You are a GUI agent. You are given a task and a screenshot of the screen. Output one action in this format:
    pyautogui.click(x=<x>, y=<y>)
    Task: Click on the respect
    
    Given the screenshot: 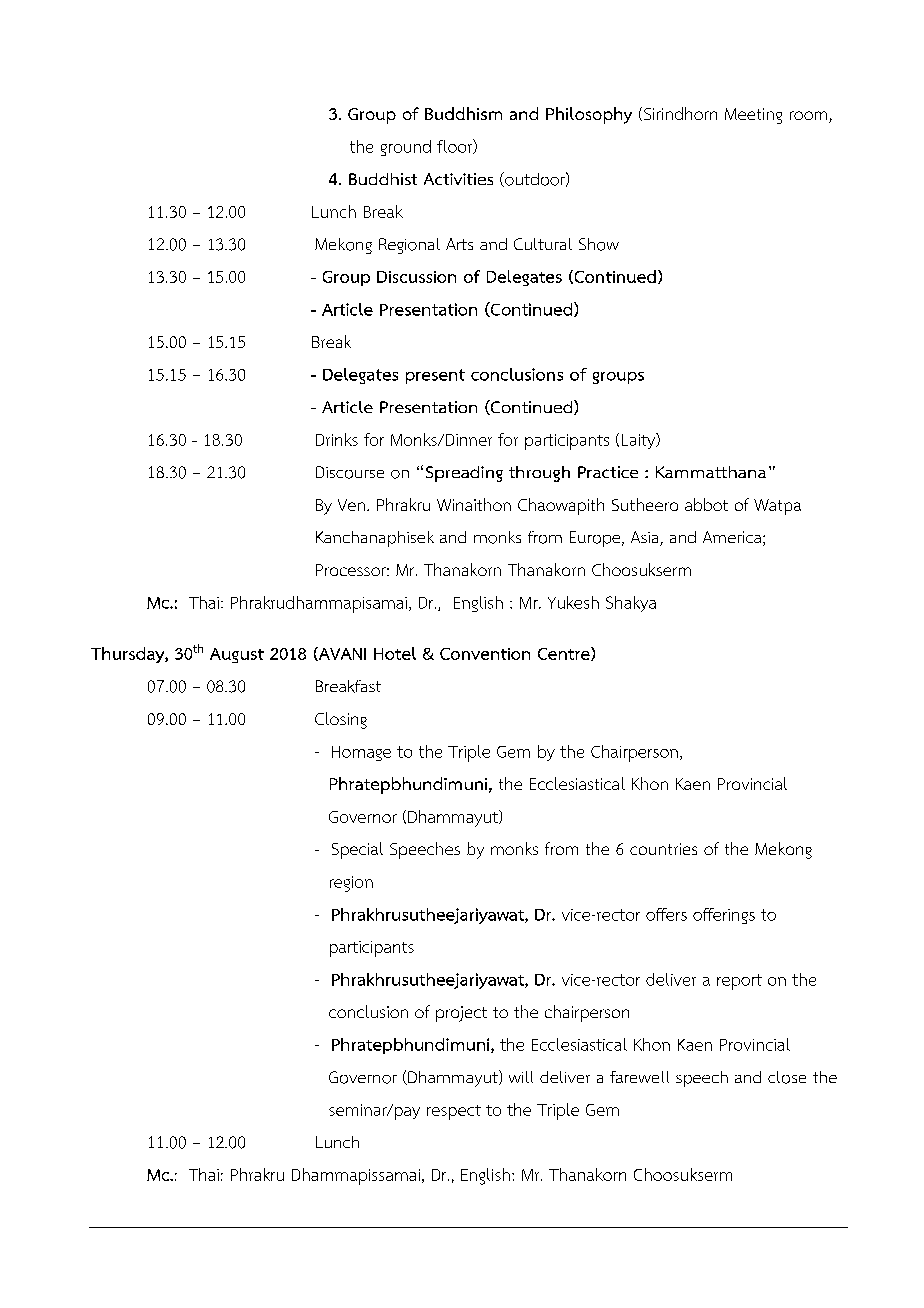 What is the action you would take?
    pyautogui.click(x=454, y=1112)
